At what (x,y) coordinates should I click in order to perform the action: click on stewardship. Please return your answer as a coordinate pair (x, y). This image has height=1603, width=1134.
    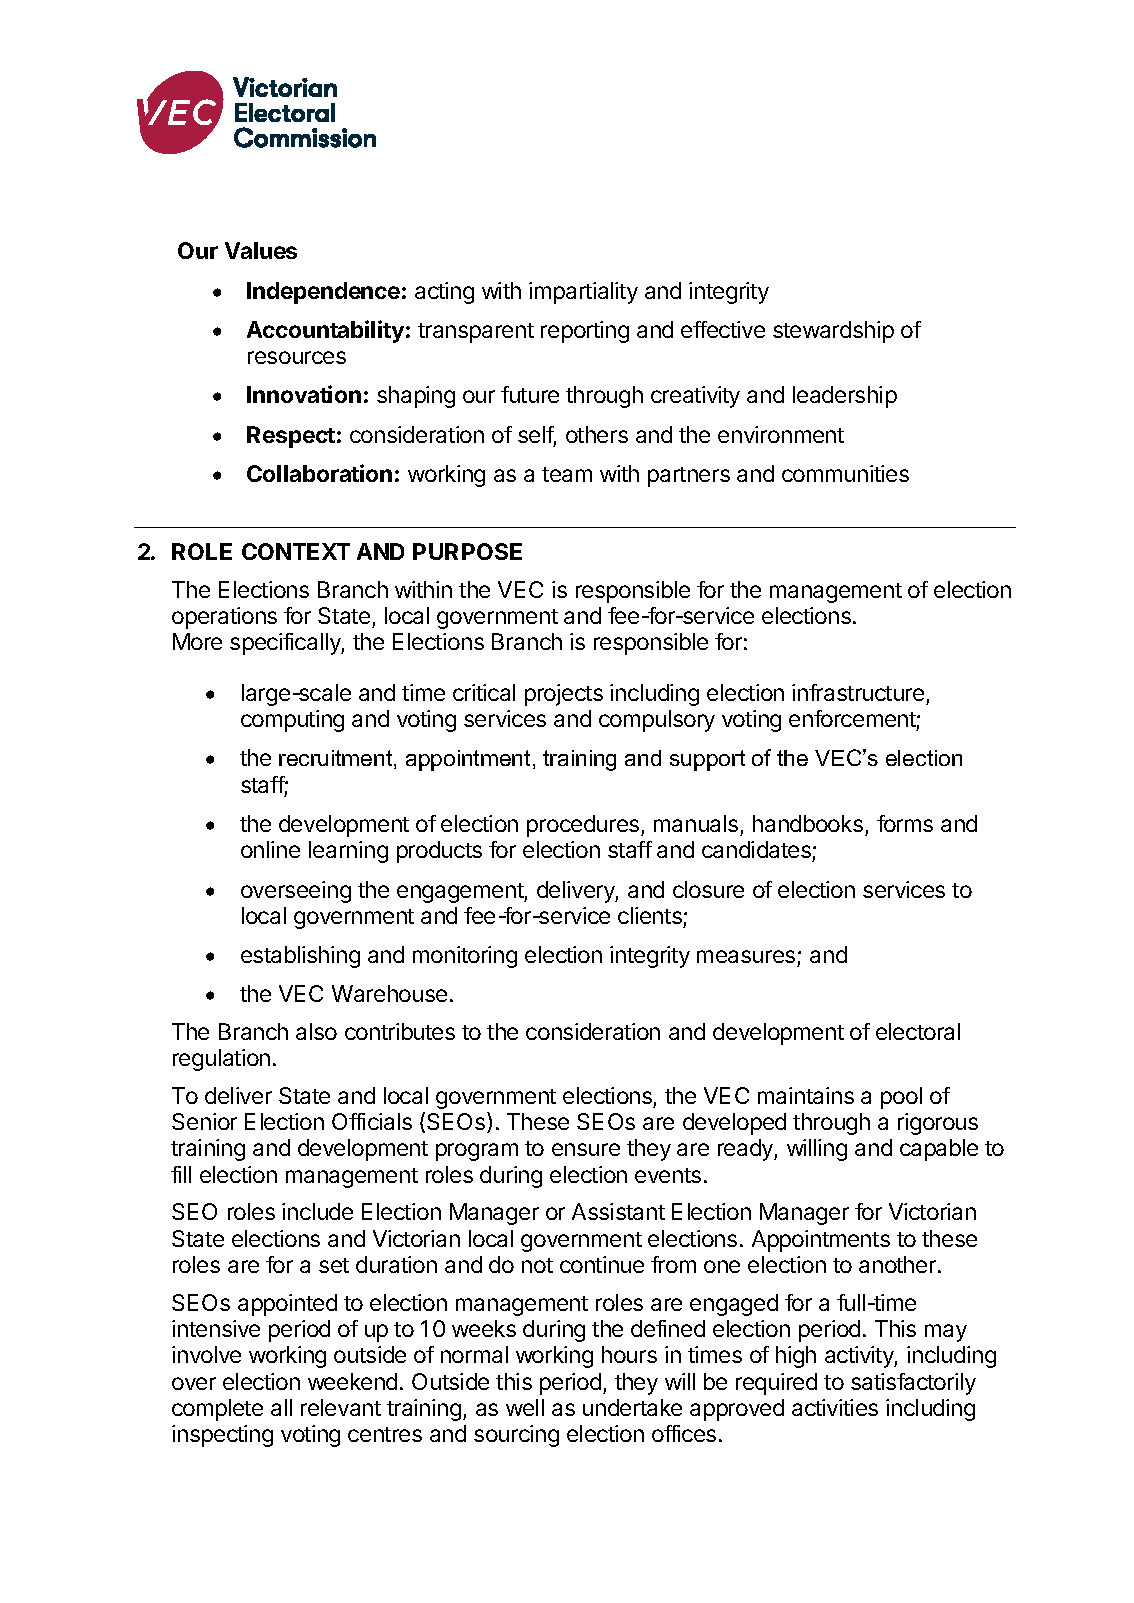
    Looking at the image, I should click on (833, 332).
